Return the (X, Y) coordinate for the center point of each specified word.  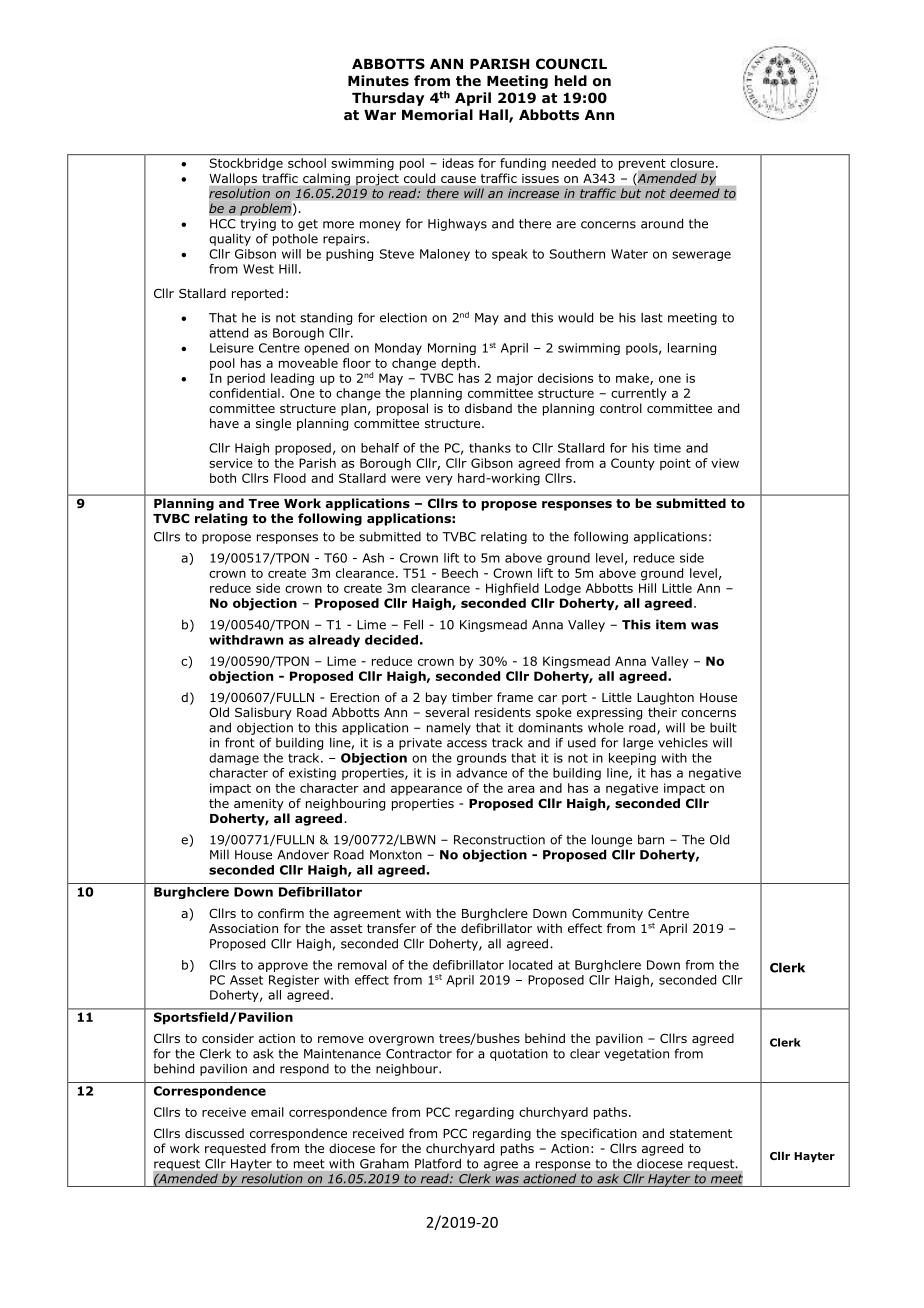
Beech (460, 573)
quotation (519, 1055)
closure (692, 163)
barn (651, 839)
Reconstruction (499, 840)
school (307, 163)
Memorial (437, 115)
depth (458, 364)
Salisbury (263, 713)
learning (692, 349)
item (671, 624)
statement (701, 1133)
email (267, 1112)
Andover (303, 854)
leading (292, 379)
